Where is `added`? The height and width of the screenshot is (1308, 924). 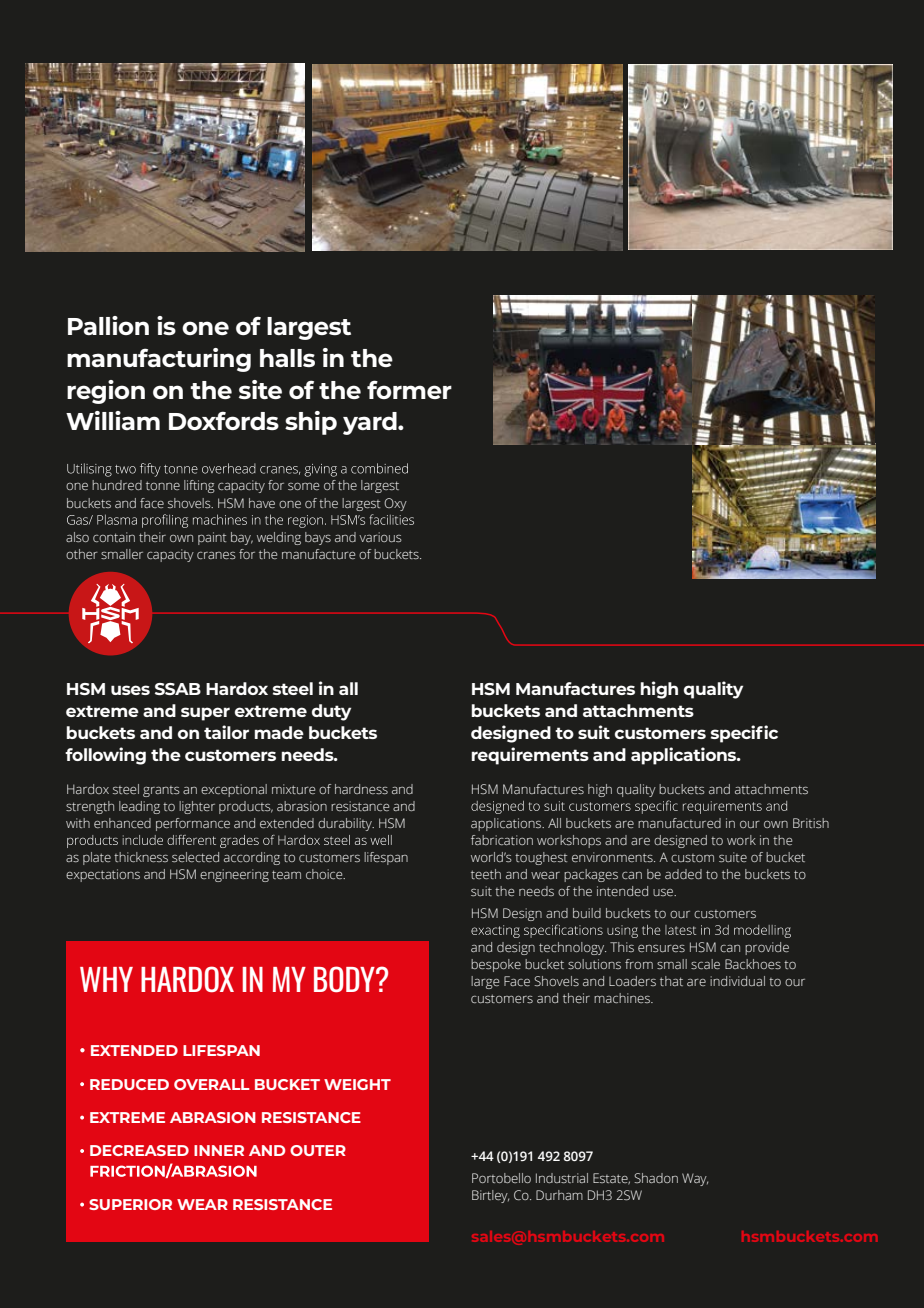 added is located at coordinates (683, 874).
